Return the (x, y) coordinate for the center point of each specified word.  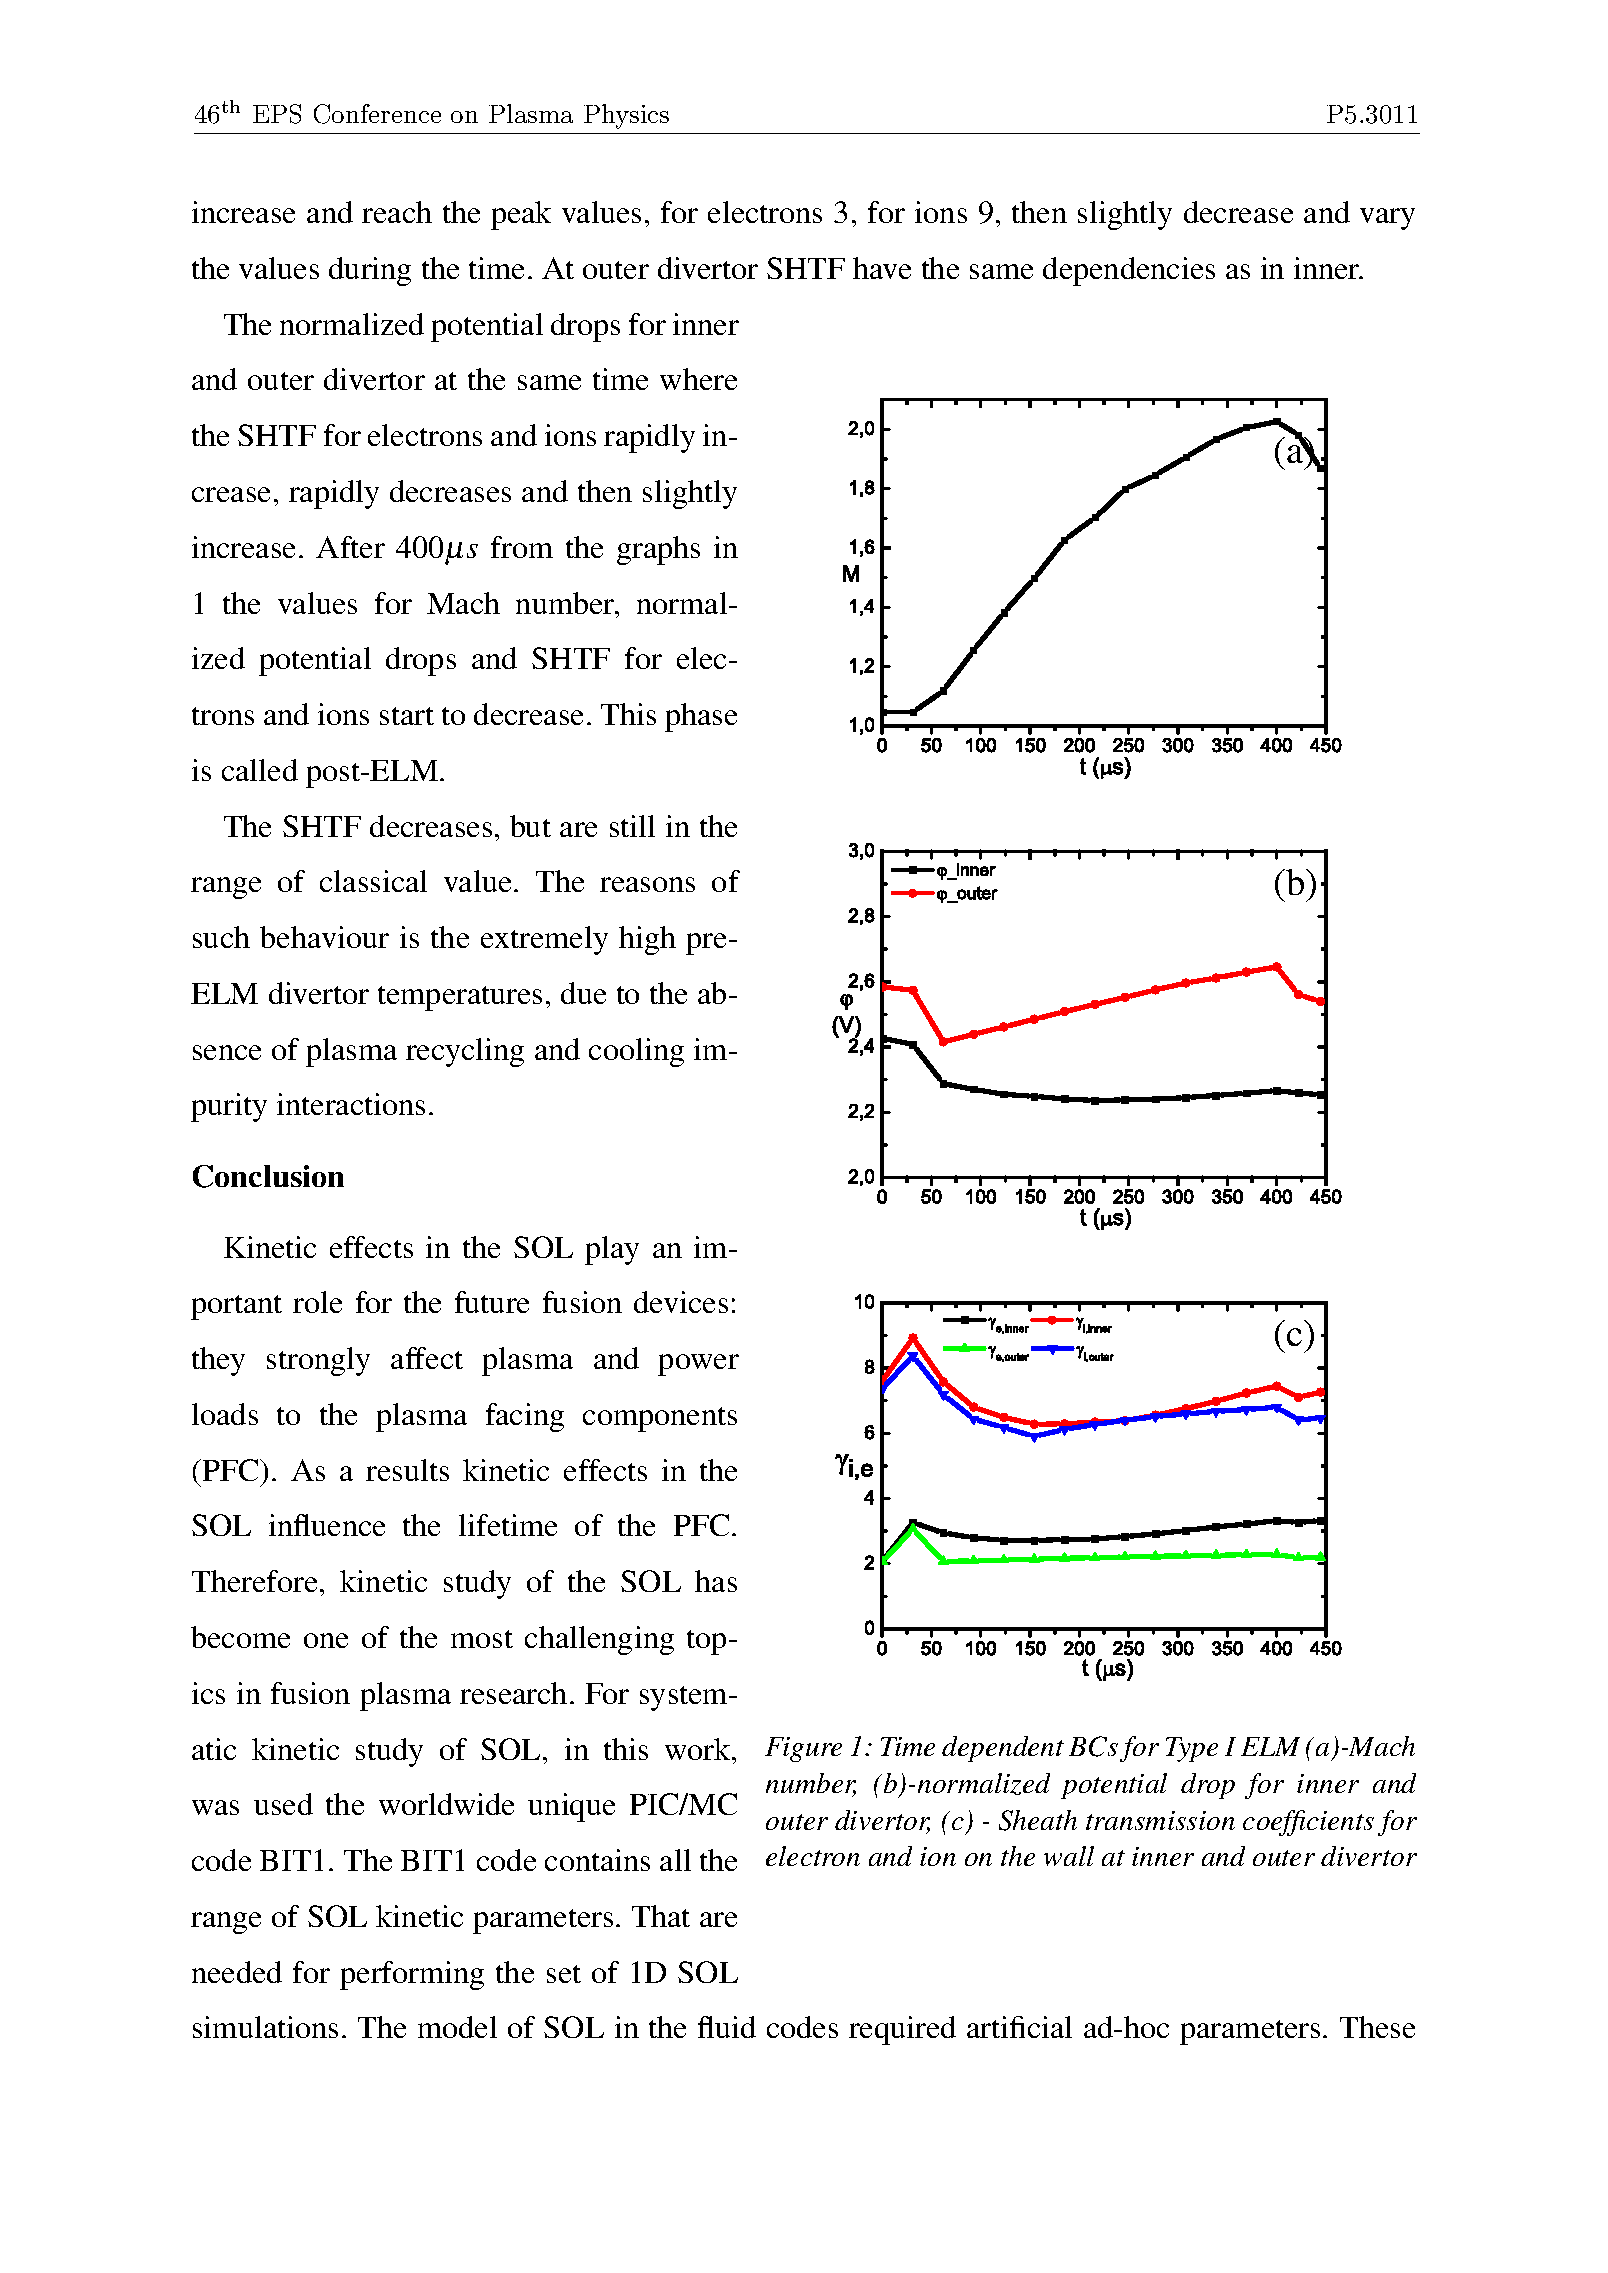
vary (1387, 219)
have (882, 268)
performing (412, 1975)
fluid (727, 2027)
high (647, 940)
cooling (636, 1052)
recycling (465, 1052)
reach (397, 212)
